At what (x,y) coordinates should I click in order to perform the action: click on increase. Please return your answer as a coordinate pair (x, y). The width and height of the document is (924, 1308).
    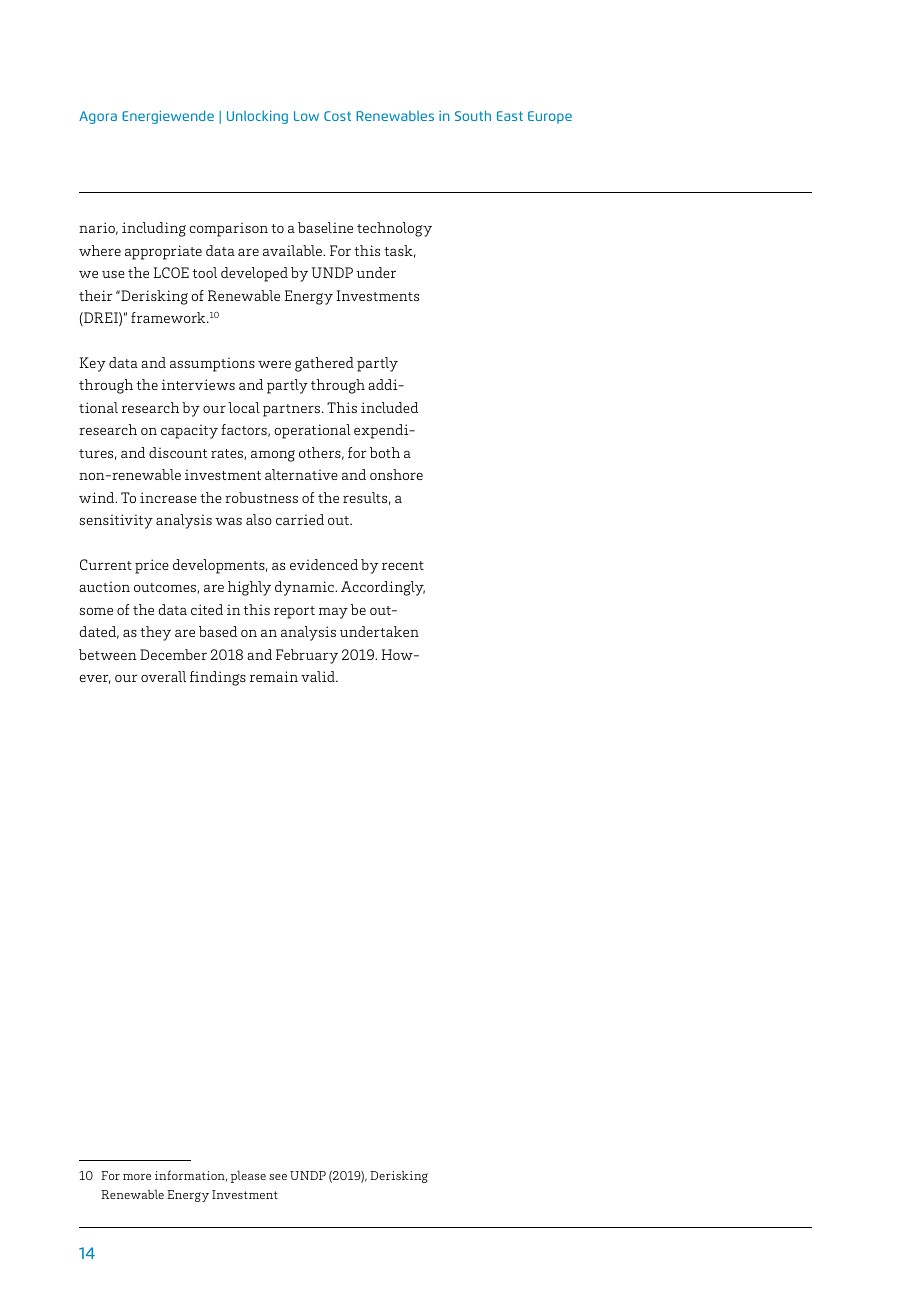
    Looking at the image, I should click on (168, 497).
